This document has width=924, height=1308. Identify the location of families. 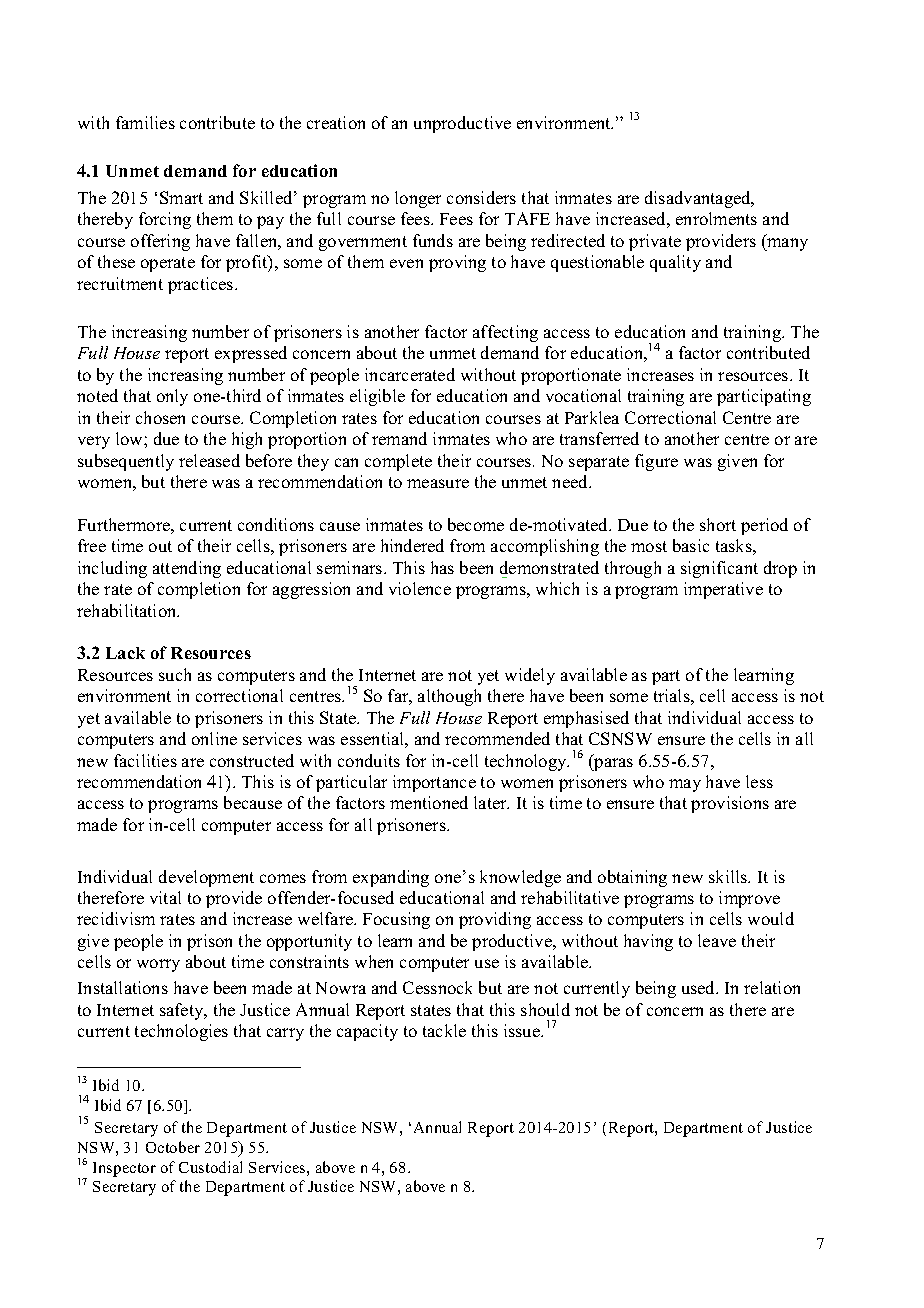
(145, 122).
